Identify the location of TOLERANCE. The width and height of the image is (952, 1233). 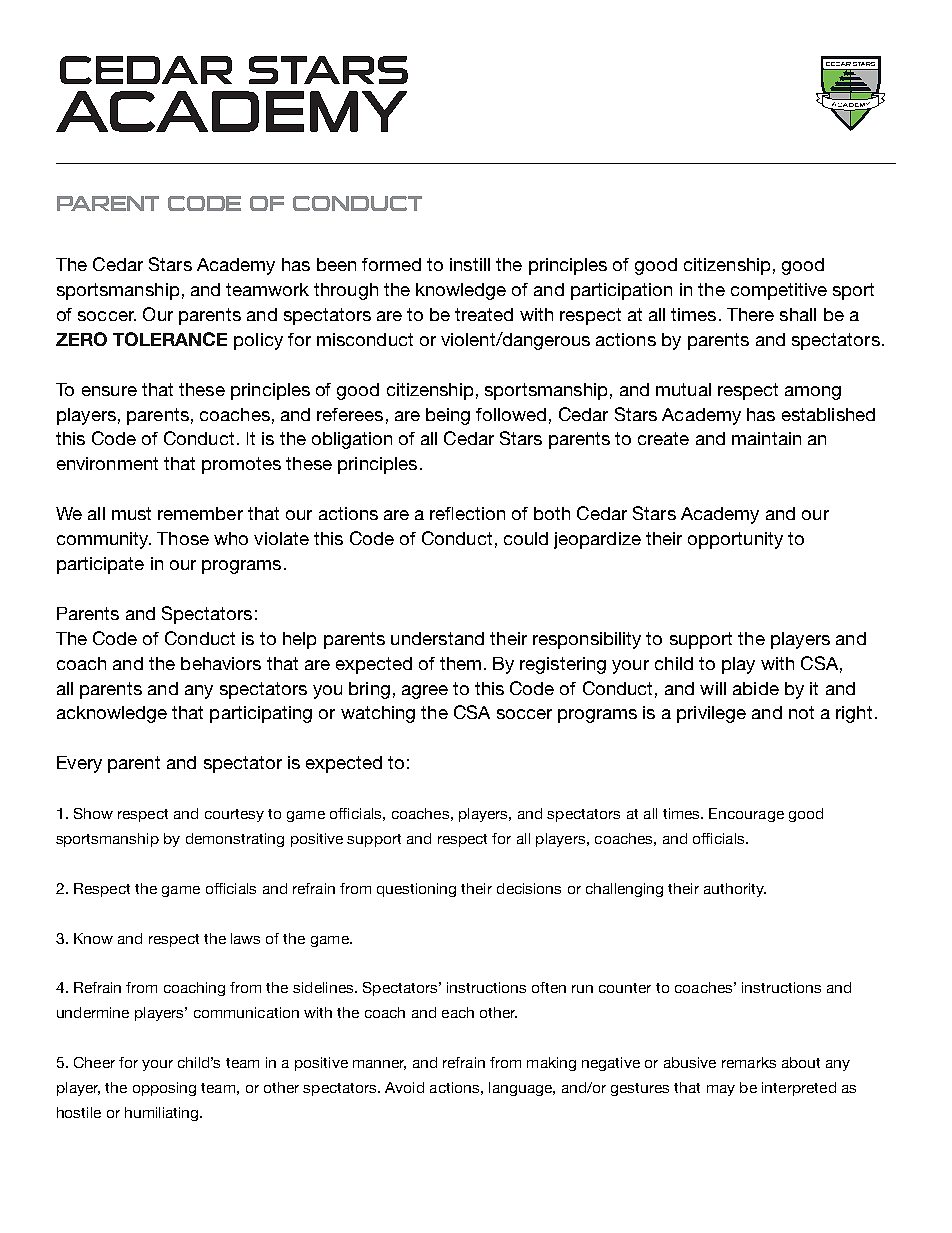
(170, 339).
